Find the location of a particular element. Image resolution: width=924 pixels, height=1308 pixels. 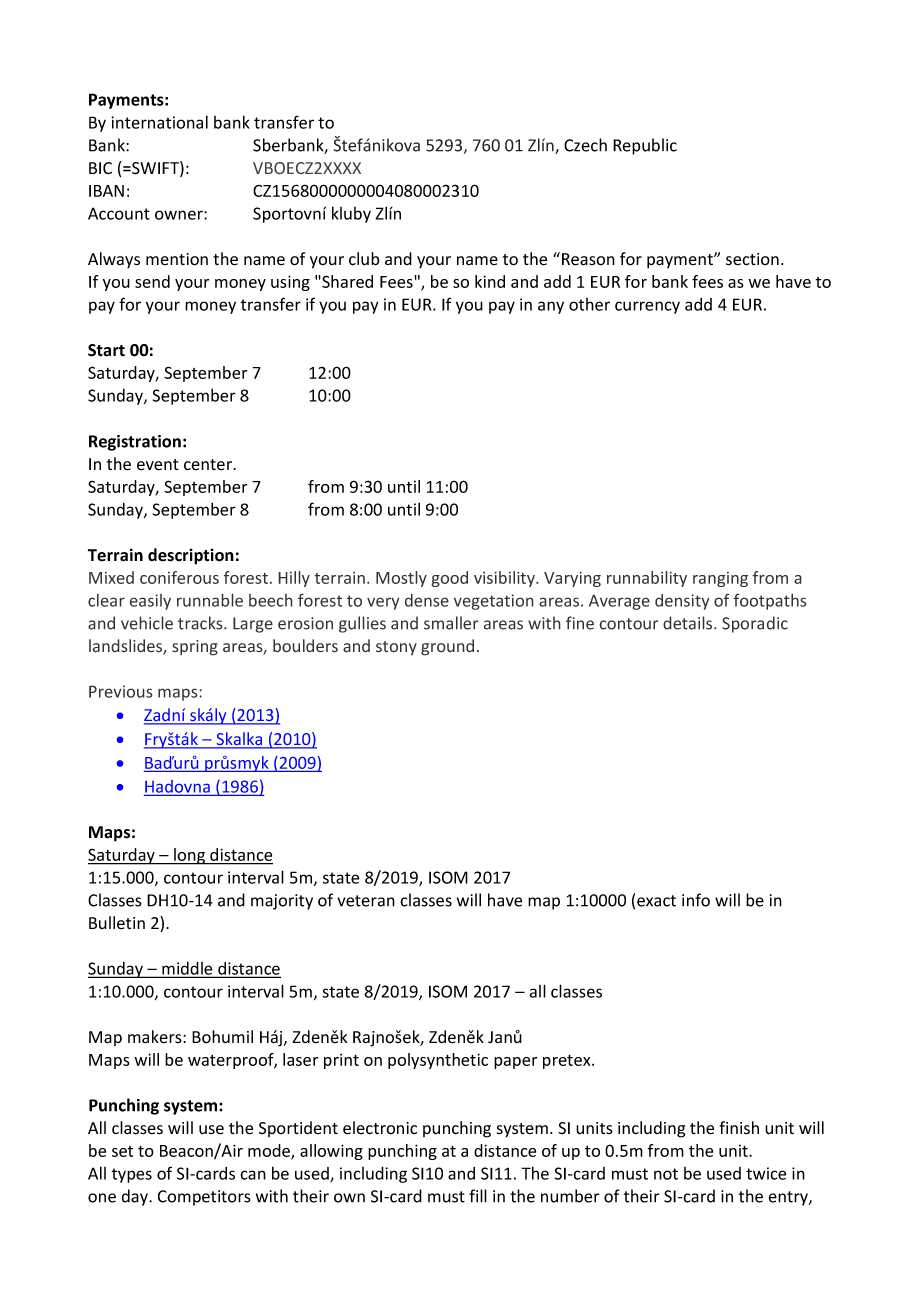

Republic is located at coordinates (645, 146).
